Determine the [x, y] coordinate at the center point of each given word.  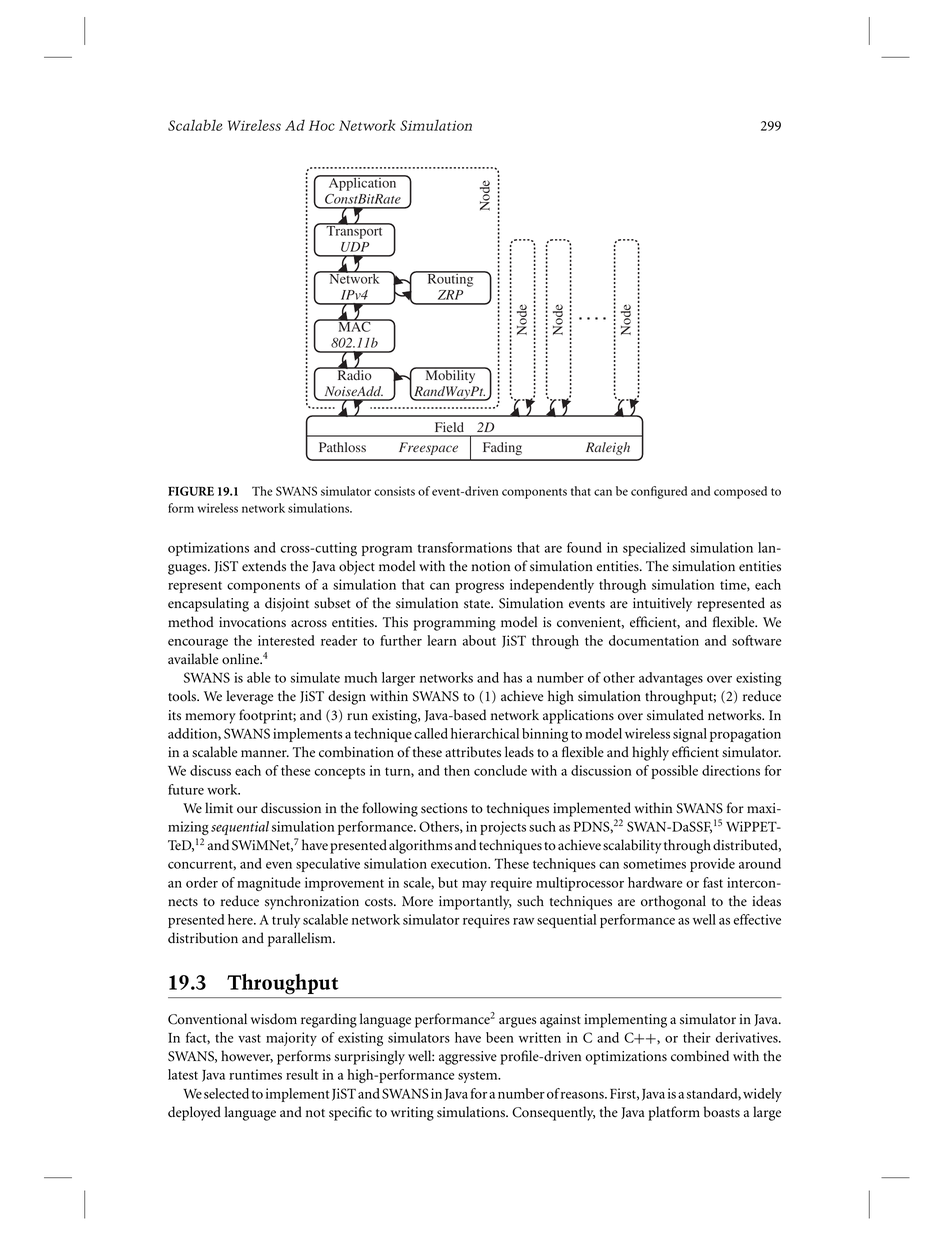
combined [700, 1056]
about [479, 640]
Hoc [322, 125]
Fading [502, 448]
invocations [252, 622]
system [479, 1077]
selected [226, 1093]
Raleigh [608, 448]
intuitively [662, 604]
